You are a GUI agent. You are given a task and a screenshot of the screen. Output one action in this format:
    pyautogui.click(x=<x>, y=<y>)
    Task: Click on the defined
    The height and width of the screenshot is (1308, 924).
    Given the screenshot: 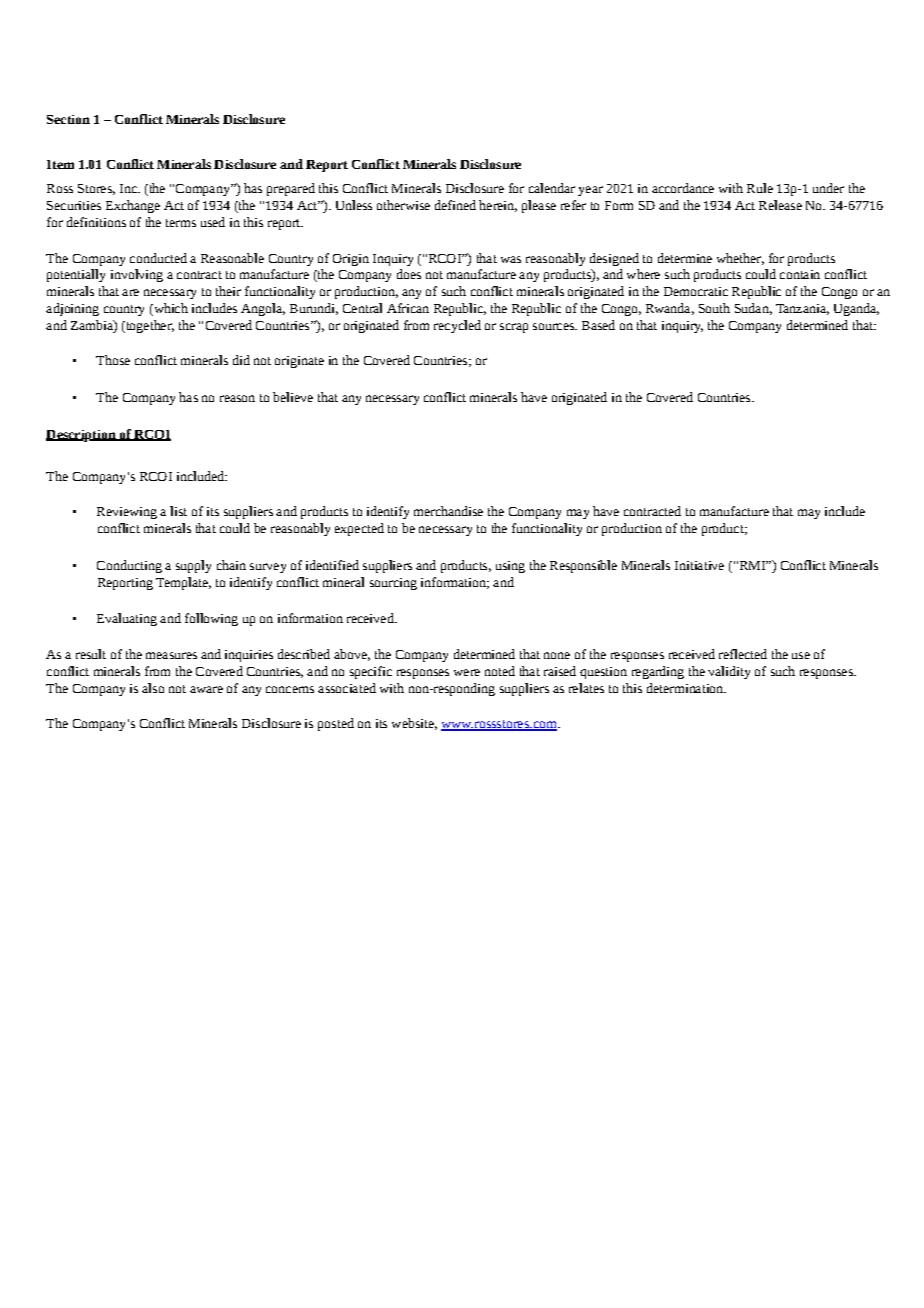 What is the action you would take?
    pyautogui.click(x=455, y=205)
